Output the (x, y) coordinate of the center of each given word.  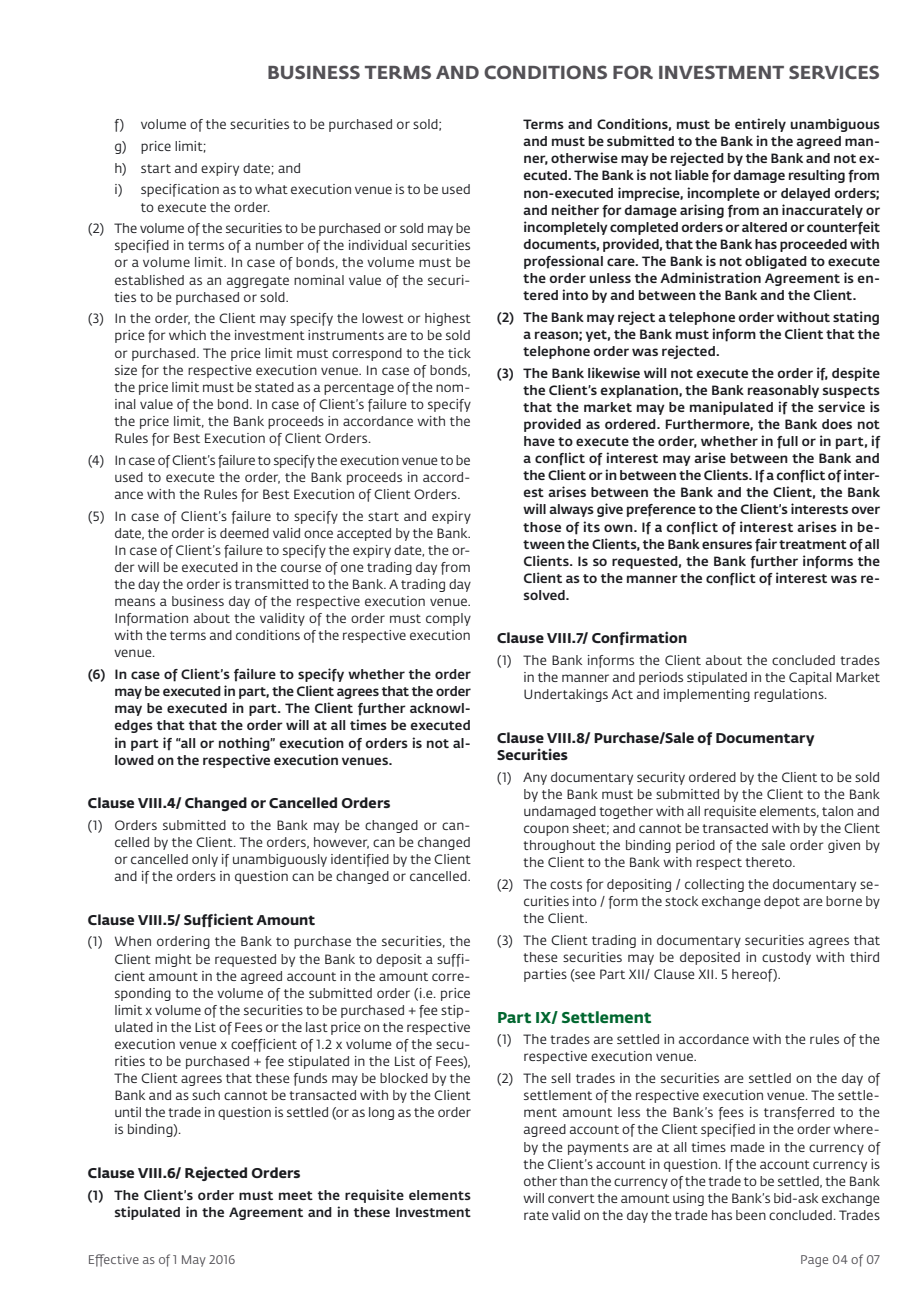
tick (459, 353)
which (187, 335)
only (205, 860)
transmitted (271, 584)
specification (180, 190)
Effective (114, 1260)
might (173, 960)
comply (448, 619)
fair (766, 545)
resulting (817, 176)
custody (786, 958)
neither (575, 209)
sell (561, 1078)
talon (837, 811)
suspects (851, 392)
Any (535, 778)
